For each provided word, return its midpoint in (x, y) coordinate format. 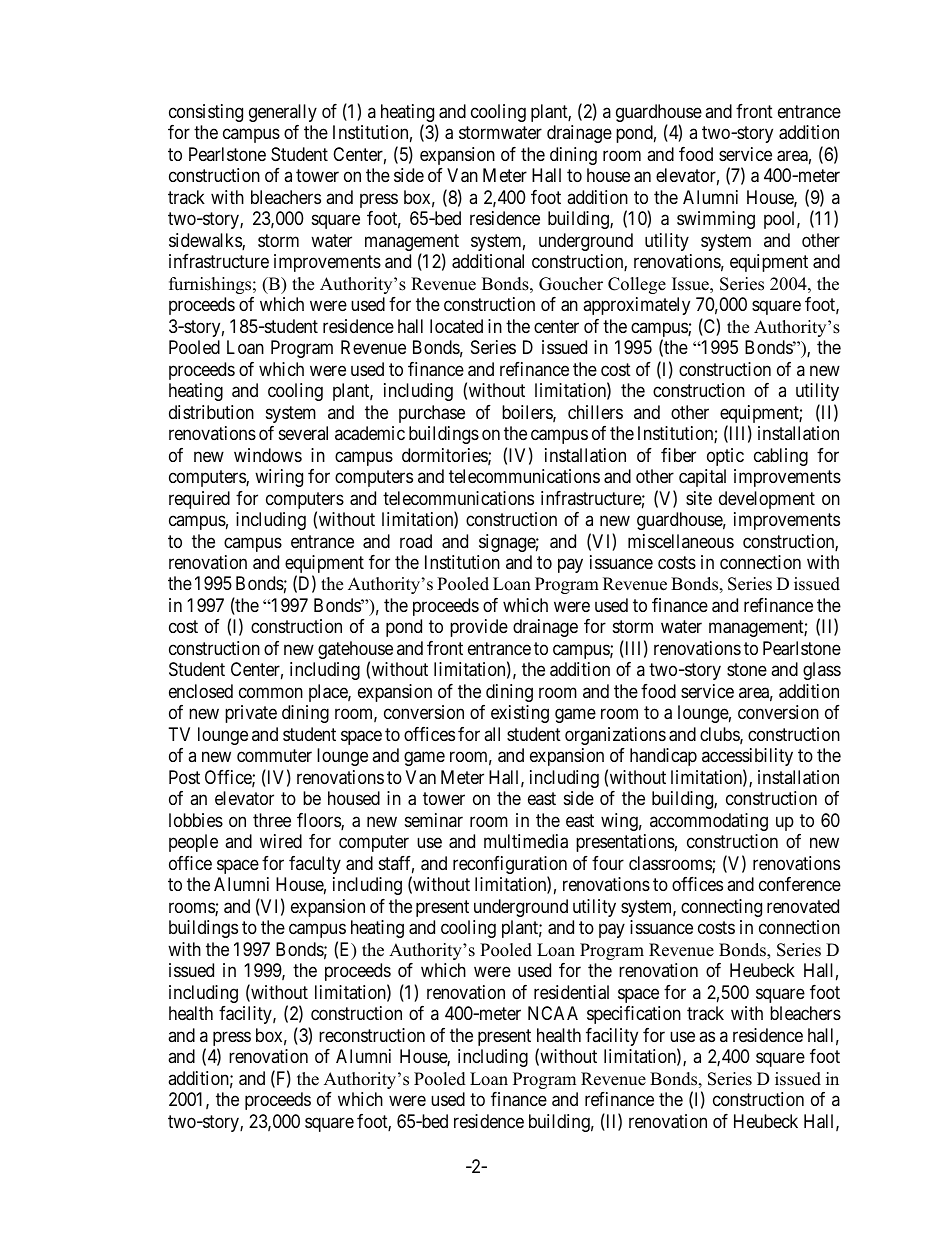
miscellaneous (681, 541)
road (416, 541)
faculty (315, 865)
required (199, 500)
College (637, 285)
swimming (716, 220)
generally (283, 113)
